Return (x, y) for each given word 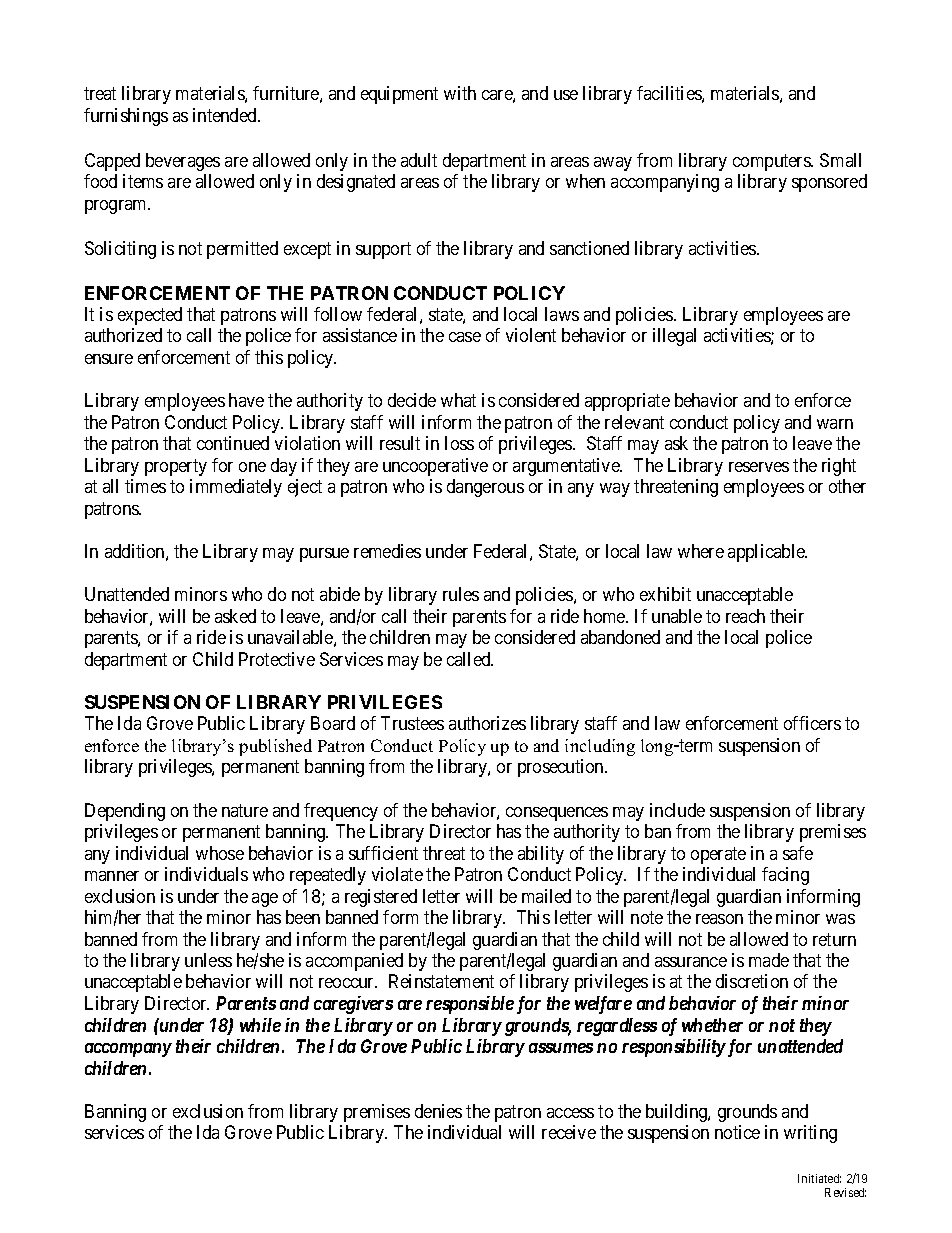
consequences (557, 814)
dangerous (485, 488)
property (176, 467)
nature (245, 810)
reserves (759, 467)
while (260, 1025)
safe (798, 853)
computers (772, 162)
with (460, 93)
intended (226, 115)
